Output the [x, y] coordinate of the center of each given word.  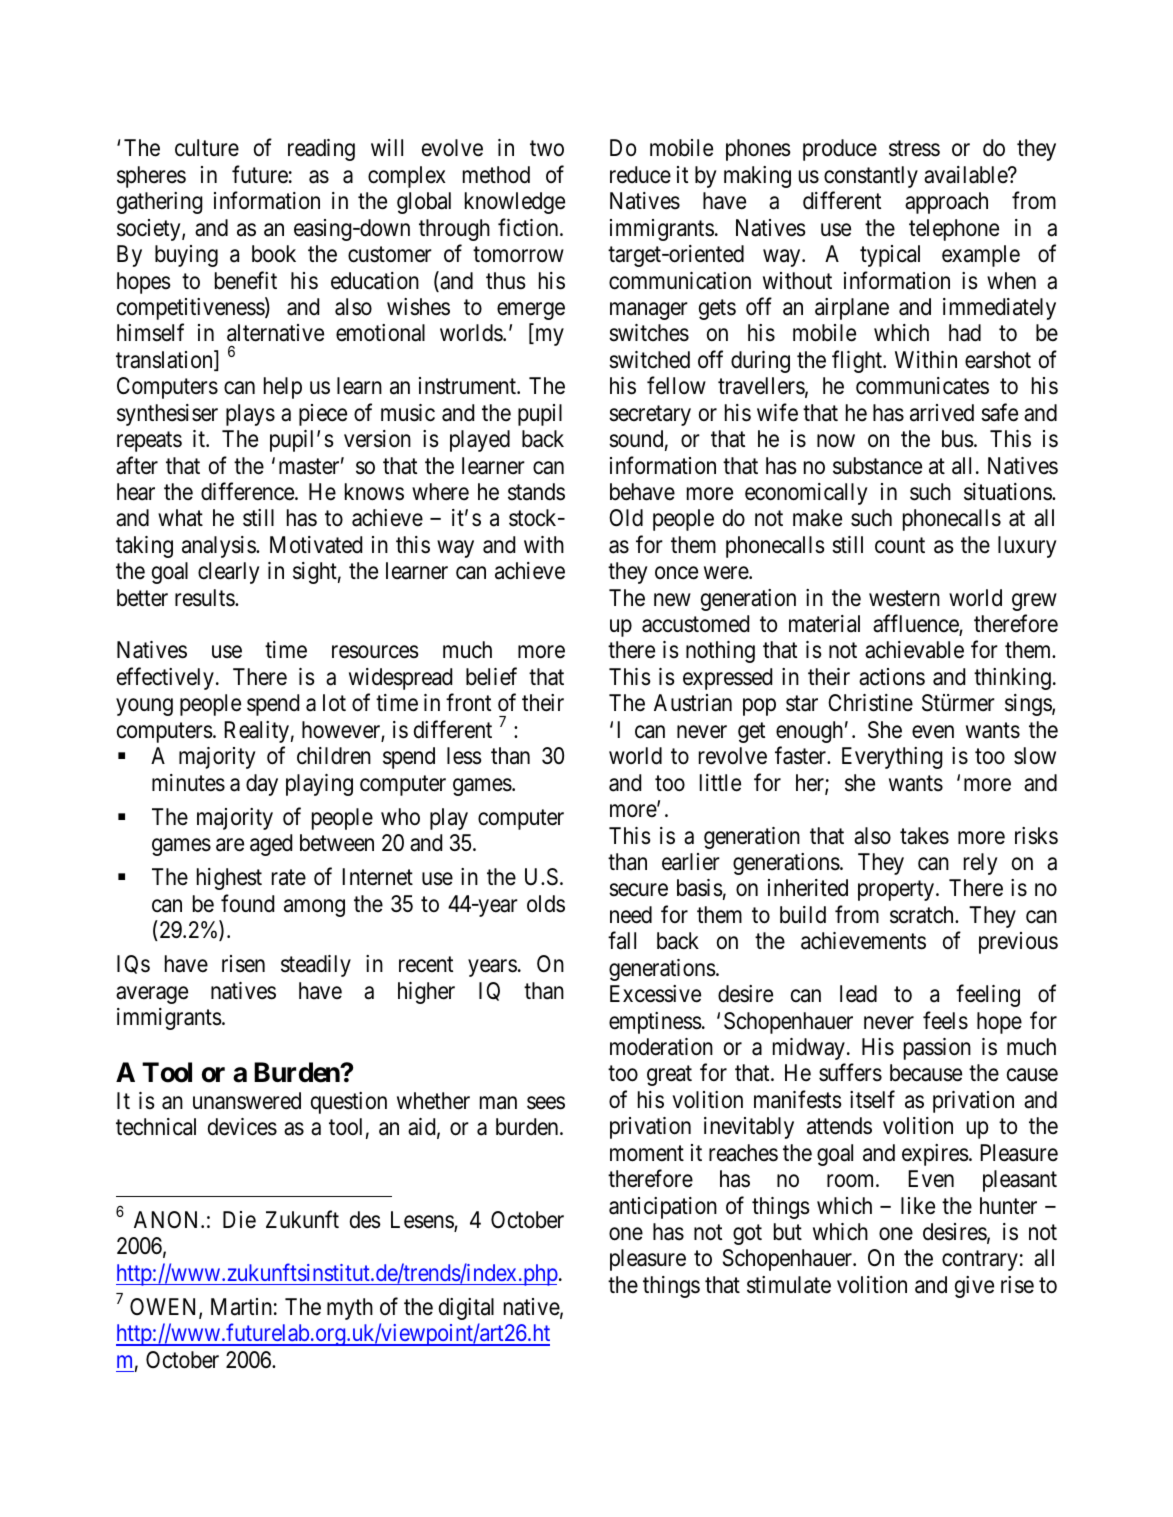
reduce [640, 175]
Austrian [693, 703]
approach [946, 203]
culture [207, 148]
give [974, 1287]
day [262, 785]
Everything [892, 758]
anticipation [663, 1208]
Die [239, 1220]
